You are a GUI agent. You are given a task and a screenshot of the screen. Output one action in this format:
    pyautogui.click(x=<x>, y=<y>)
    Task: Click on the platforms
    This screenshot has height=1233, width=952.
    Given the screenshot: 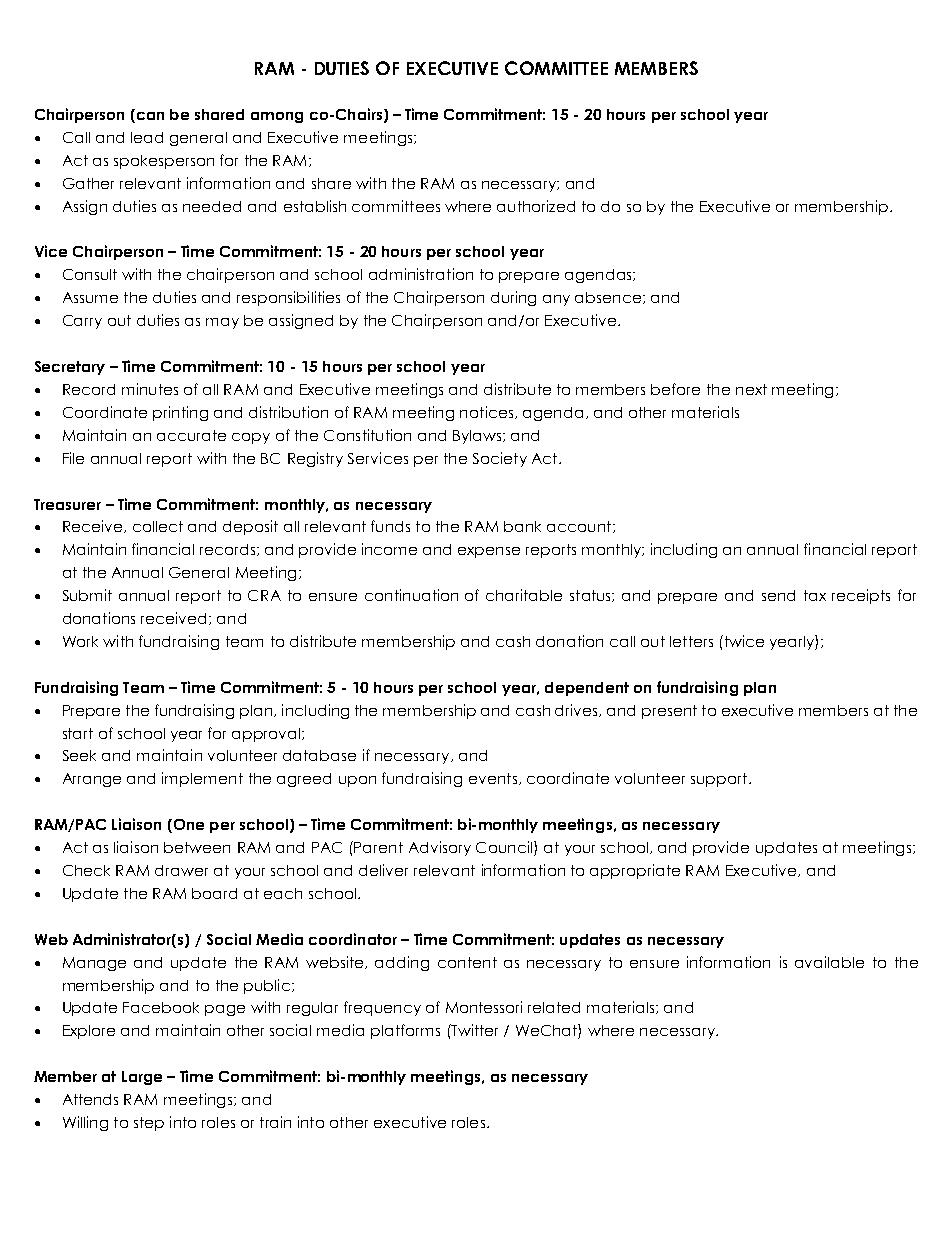 What is the action you would take?
    pyautogui.click(x=405, y=1031)
